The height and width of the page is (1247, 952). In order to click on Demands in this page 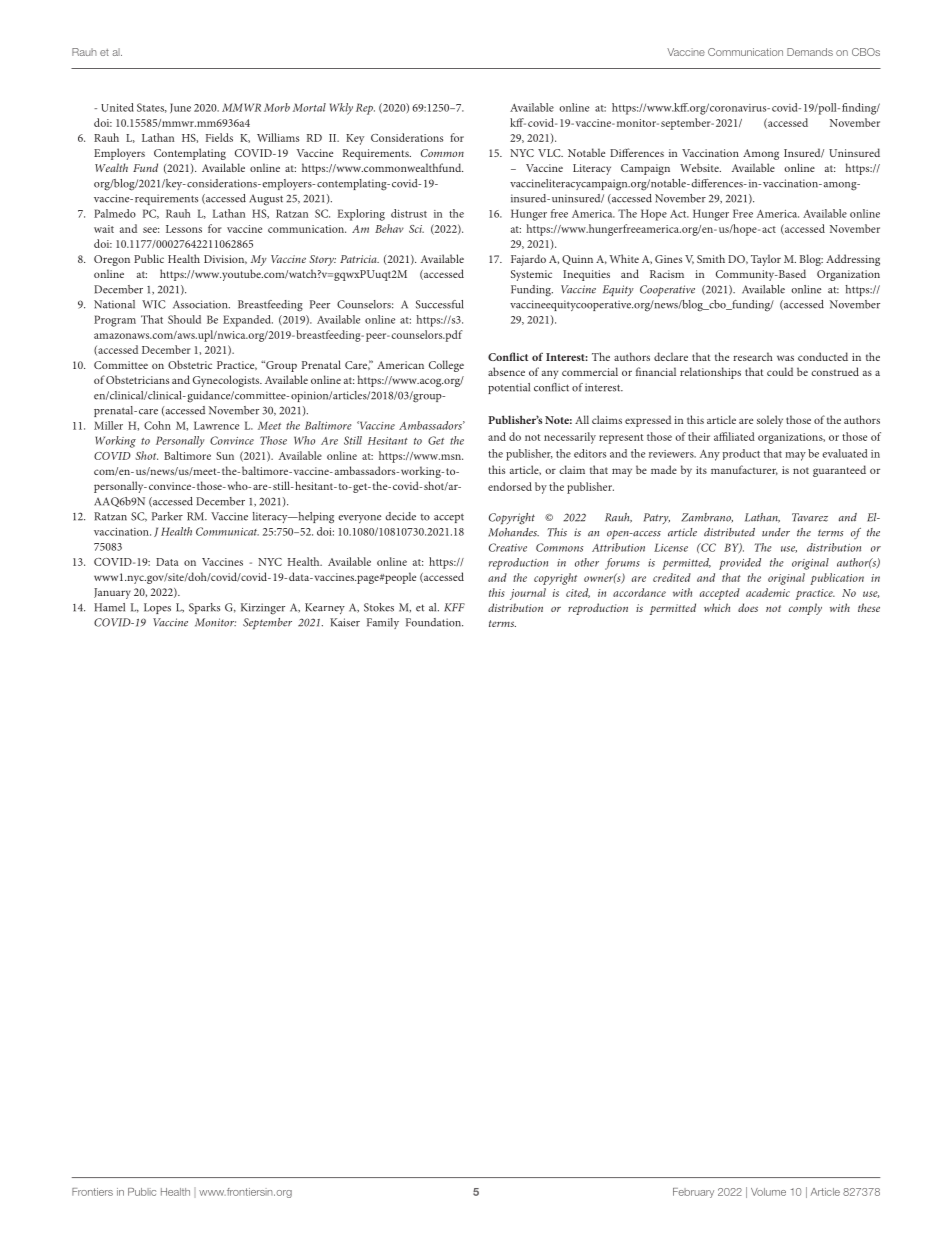, I will do `click(810, 52)`.
